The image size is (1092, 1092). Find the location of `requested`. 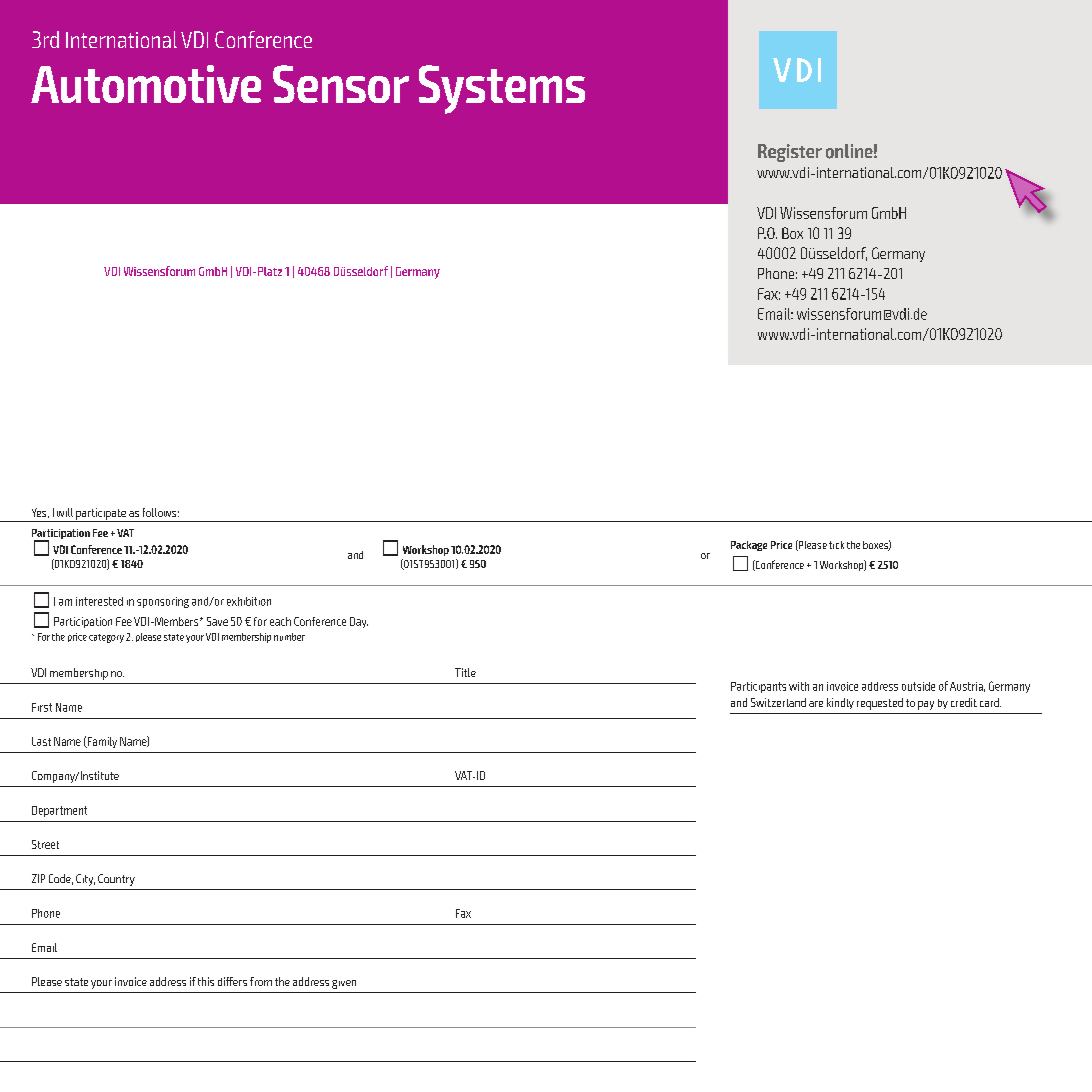

requested is located at coordinates (880, 704).
